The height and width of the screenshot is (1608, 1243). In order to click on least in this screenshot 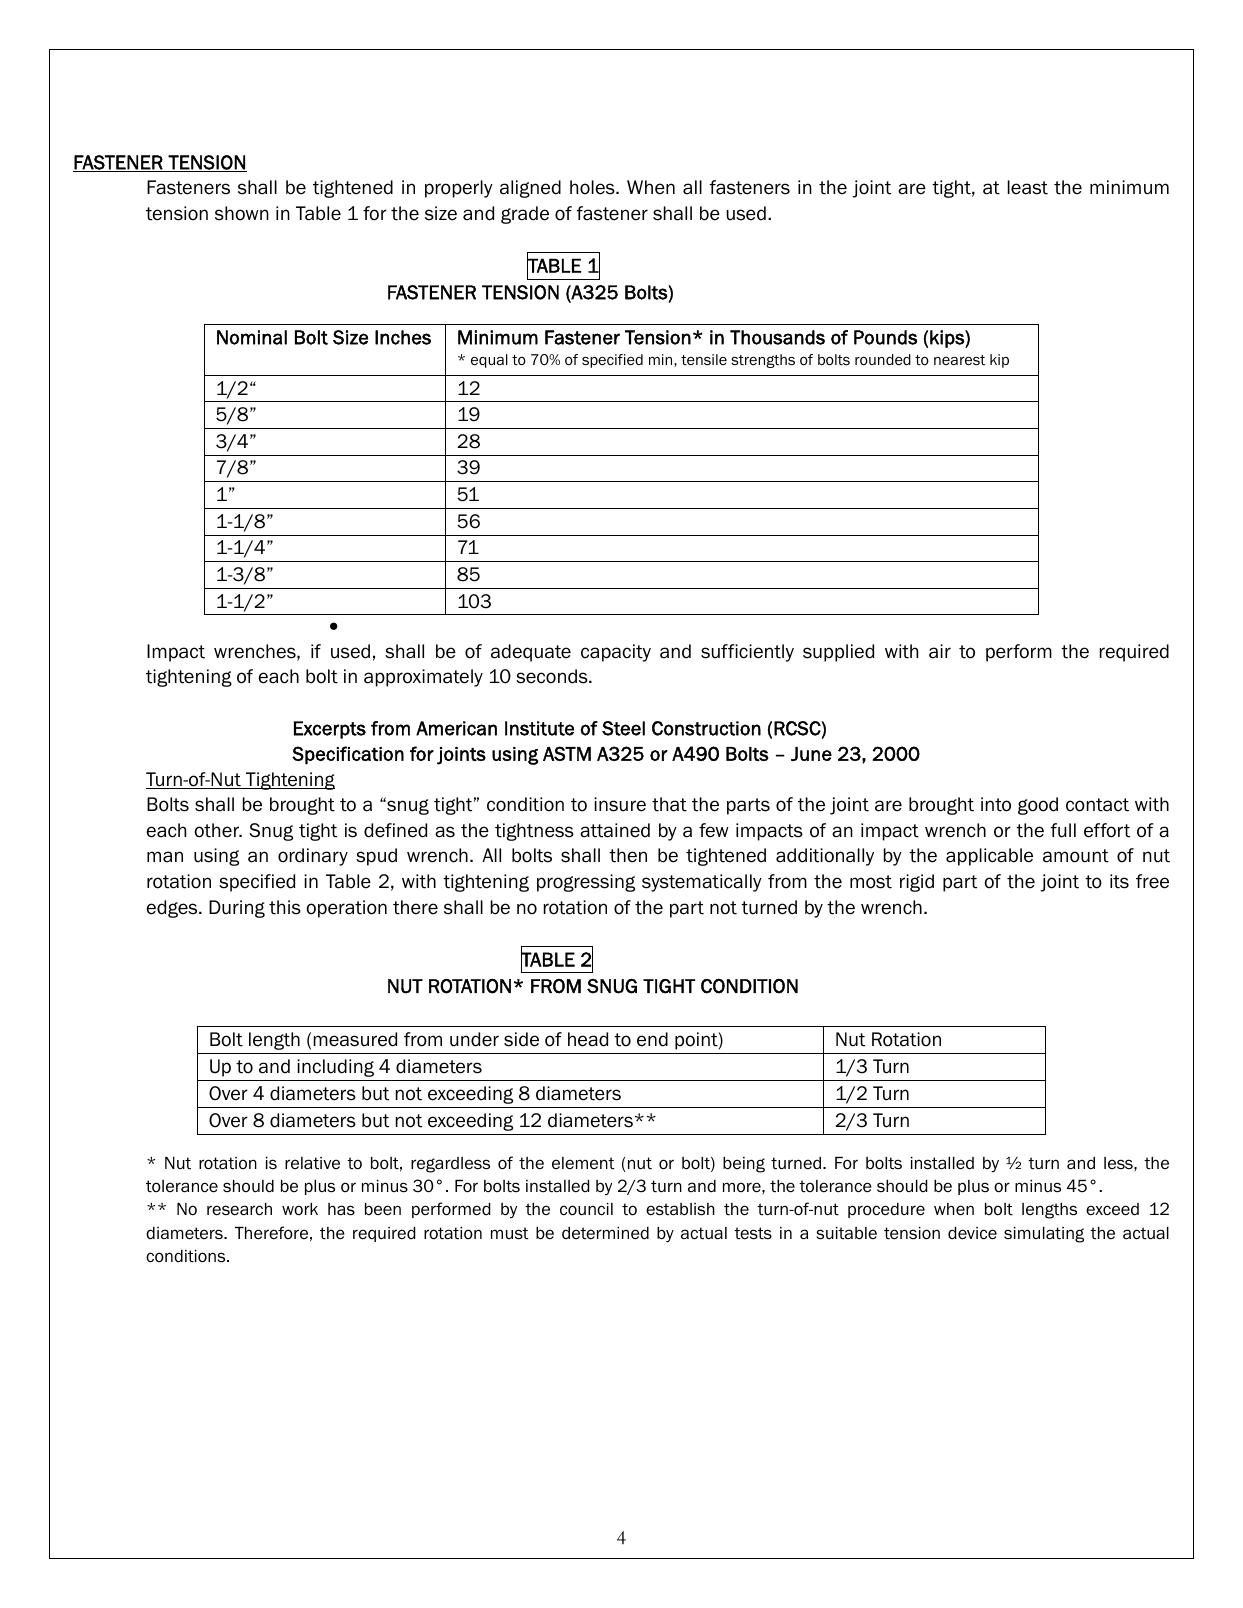, I will do `click(1028, 187)`.
